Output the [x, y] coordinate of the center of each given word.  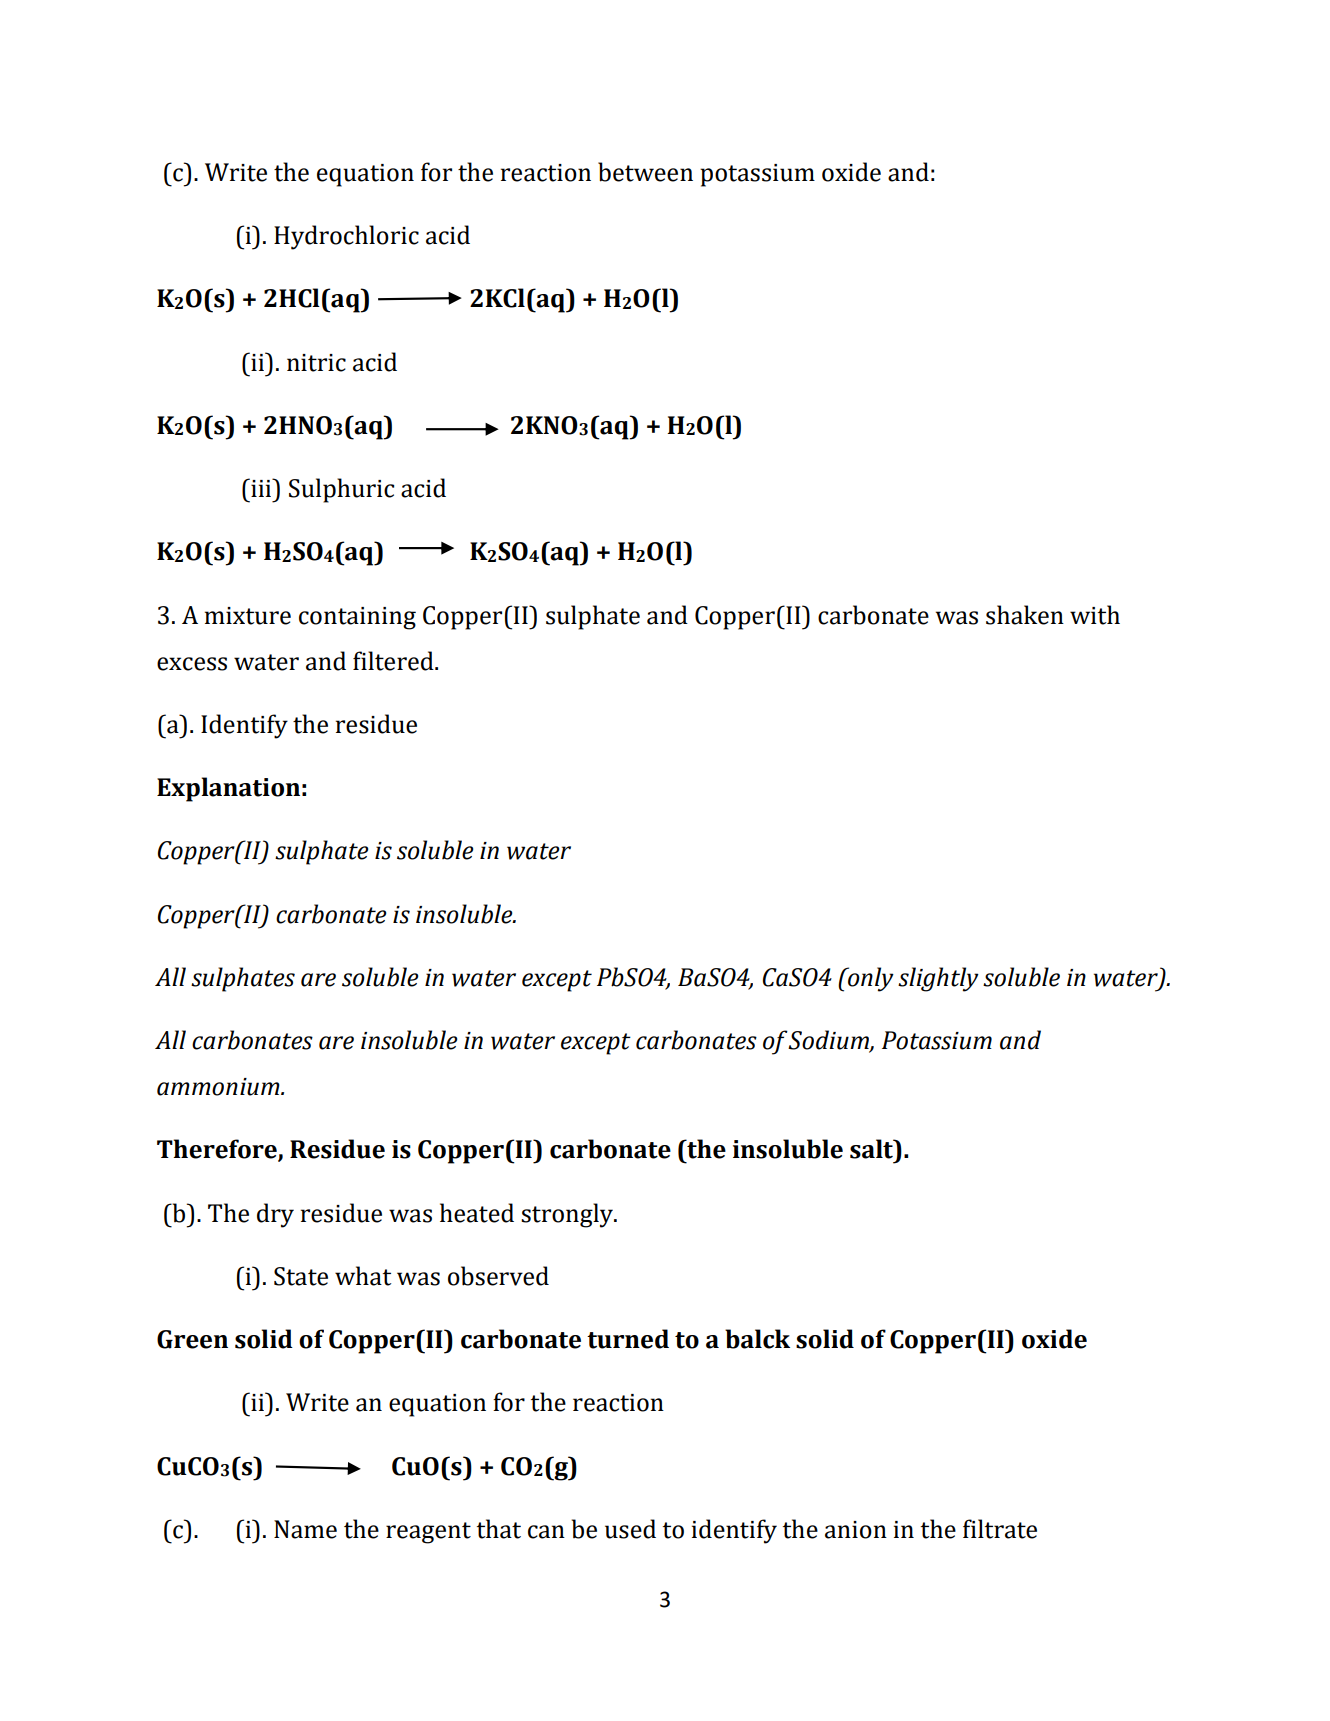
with [1095, 615]
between [645, 172]
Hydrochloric [346, 237]
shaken [1025, 615]
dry [275, 1215]
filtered [394, 661]
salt [873, 1149]
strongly [568, 1215]
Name [305, 1529]
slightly [938, 979]
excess [192, 664]
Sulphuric [341, 490]
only [870, 979]
